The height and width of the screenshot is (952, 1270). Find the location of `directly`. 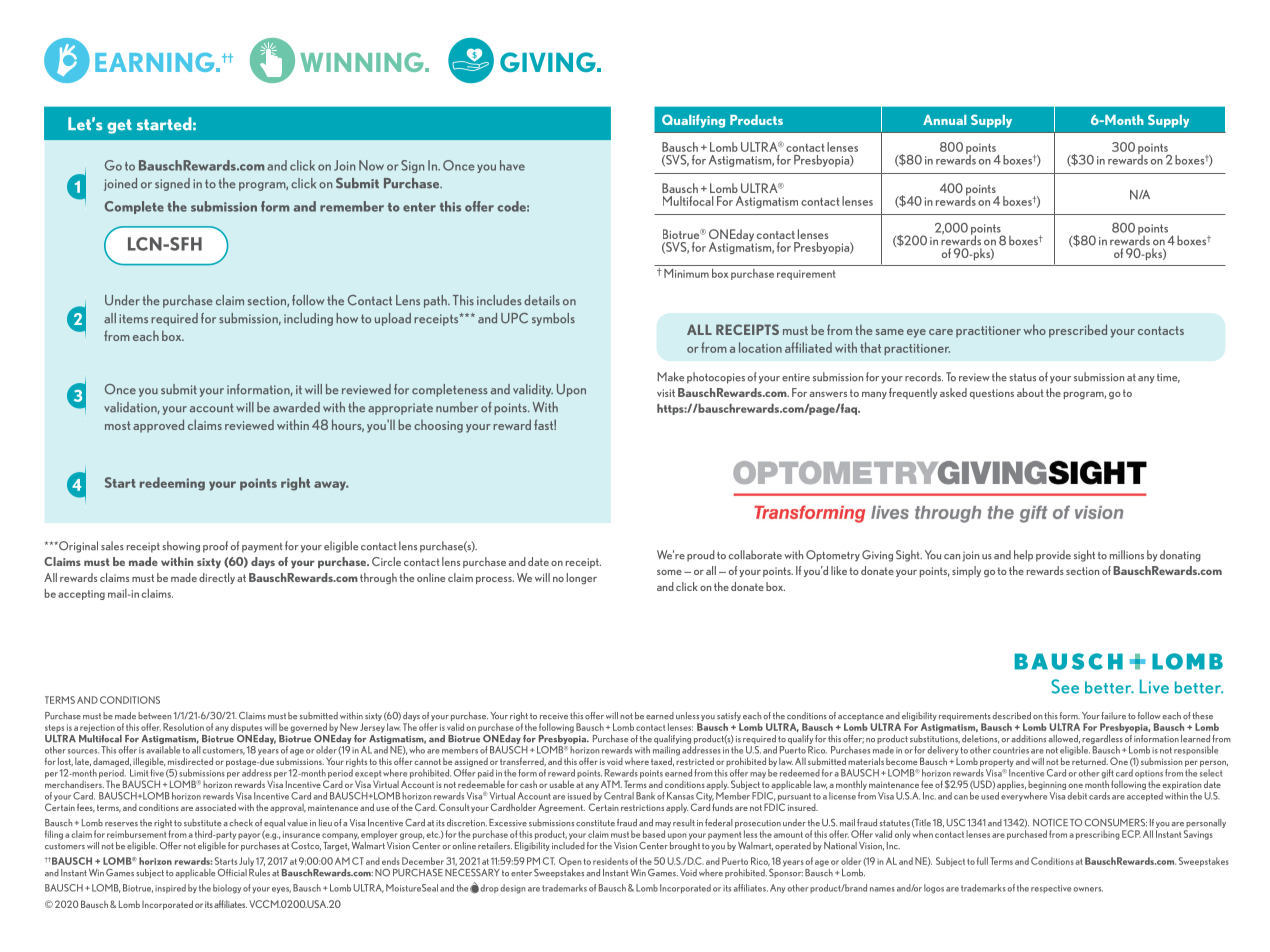

directly is located at coordinates (217, 578).
